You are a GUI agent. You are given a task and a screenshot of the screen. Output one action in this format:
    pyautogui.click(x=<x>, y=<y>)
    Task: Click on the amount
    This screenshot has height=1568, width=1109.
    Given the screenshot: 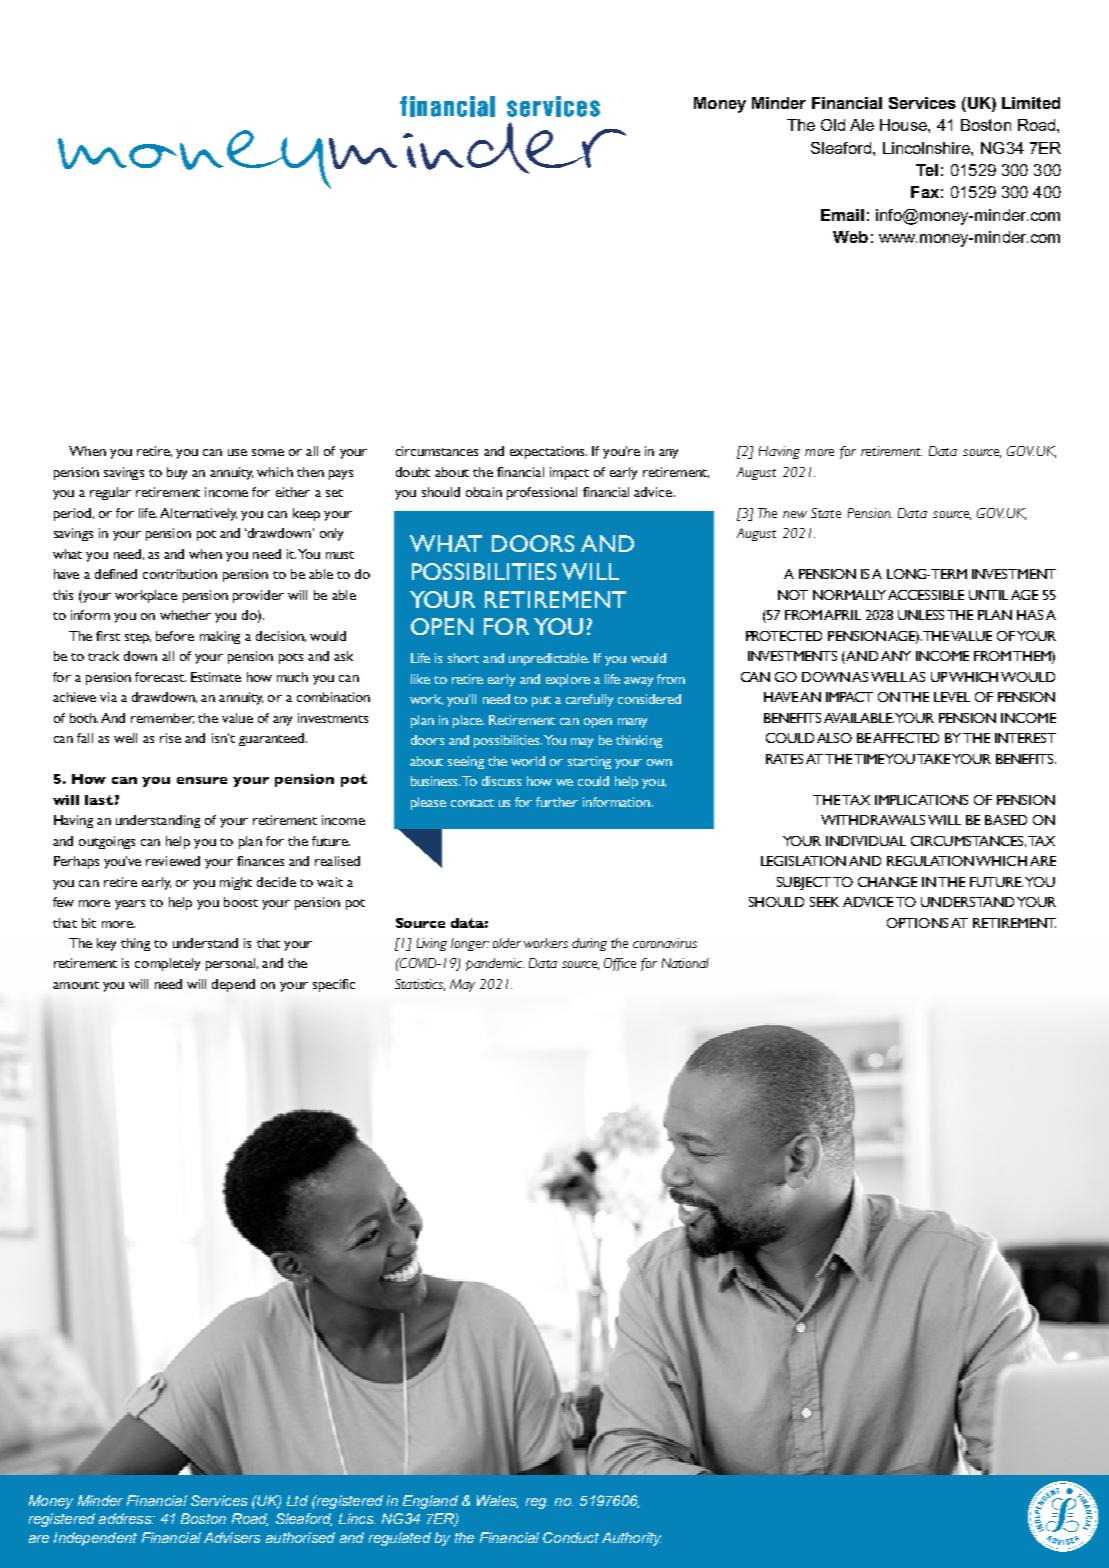 What is the action you would take?
    pyautogui.click(x=76, y=985)
